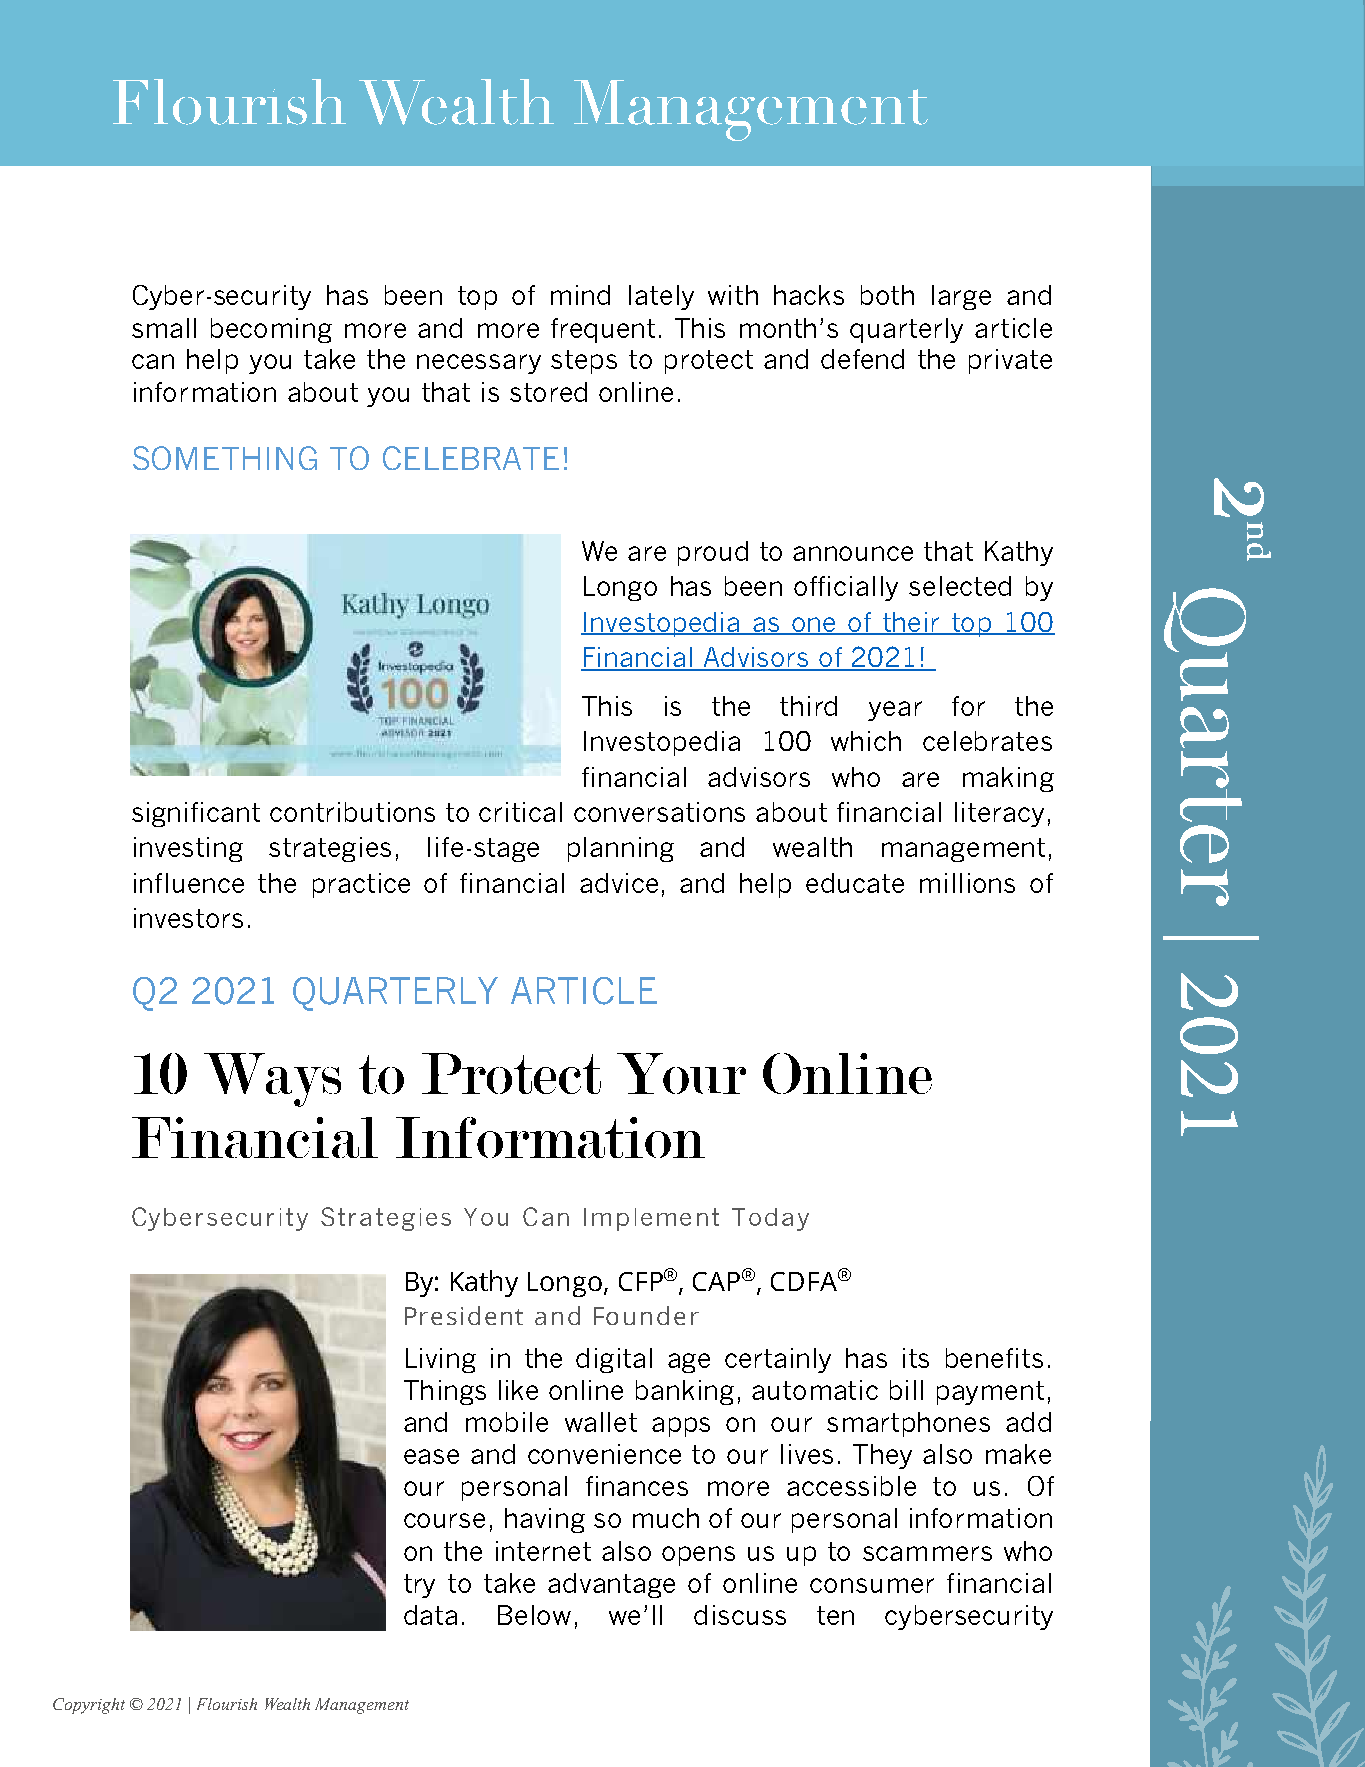 The image size is (1365, 1767). I want to click on significant, so click(196, 814).
